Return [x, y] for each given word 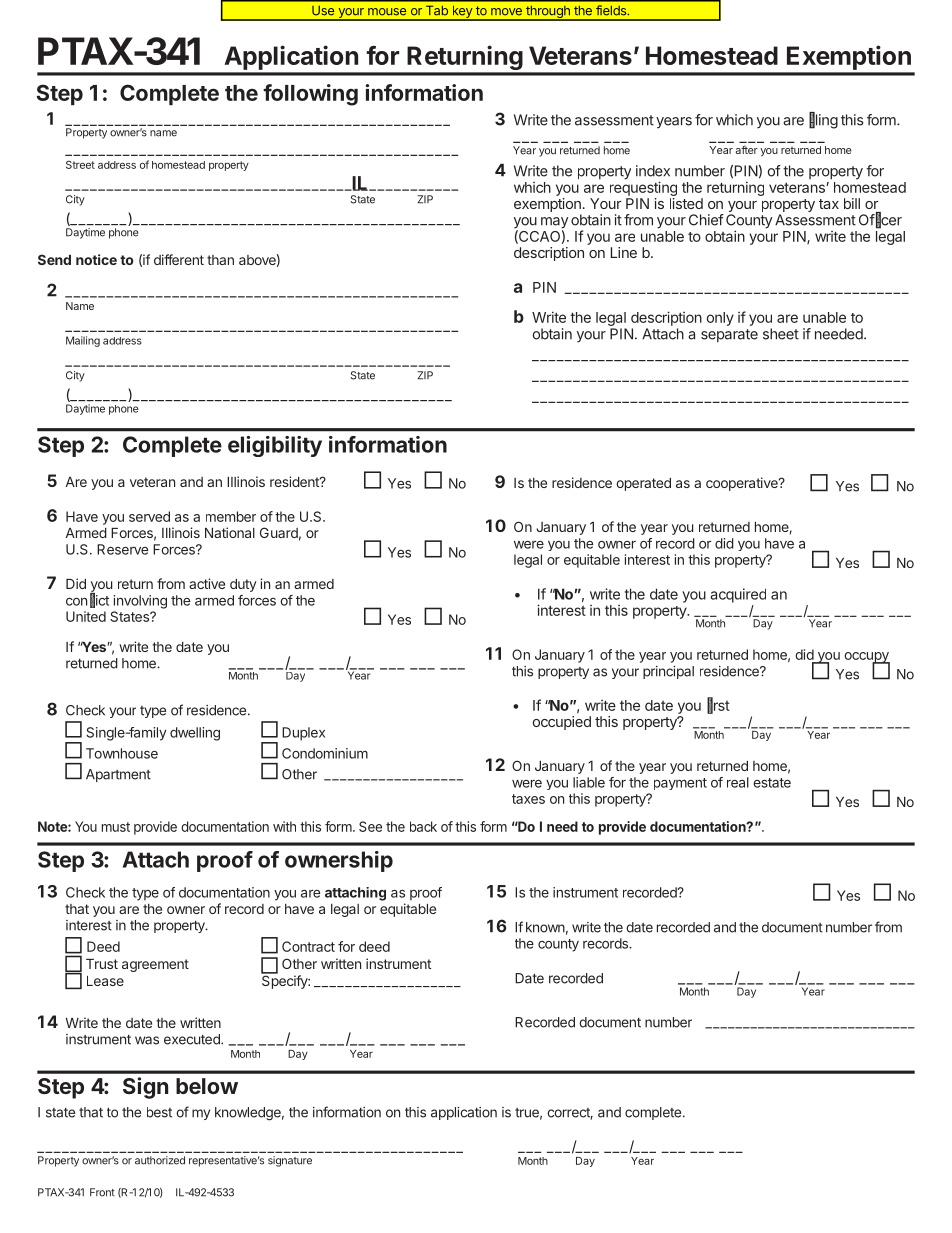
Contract [308, 946]
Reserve [122, 549]
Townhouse [122, 753]
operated [643, 484]
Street [80, 164]
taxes [528, 799]
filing [823, 120]
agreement [155, 965]
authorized [160, 1160]
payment [680, 784]
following [310, 95]
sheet [781, 334]
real [738, 782]
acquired [738, 595]
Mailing [83, 341]
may [554, 224]
